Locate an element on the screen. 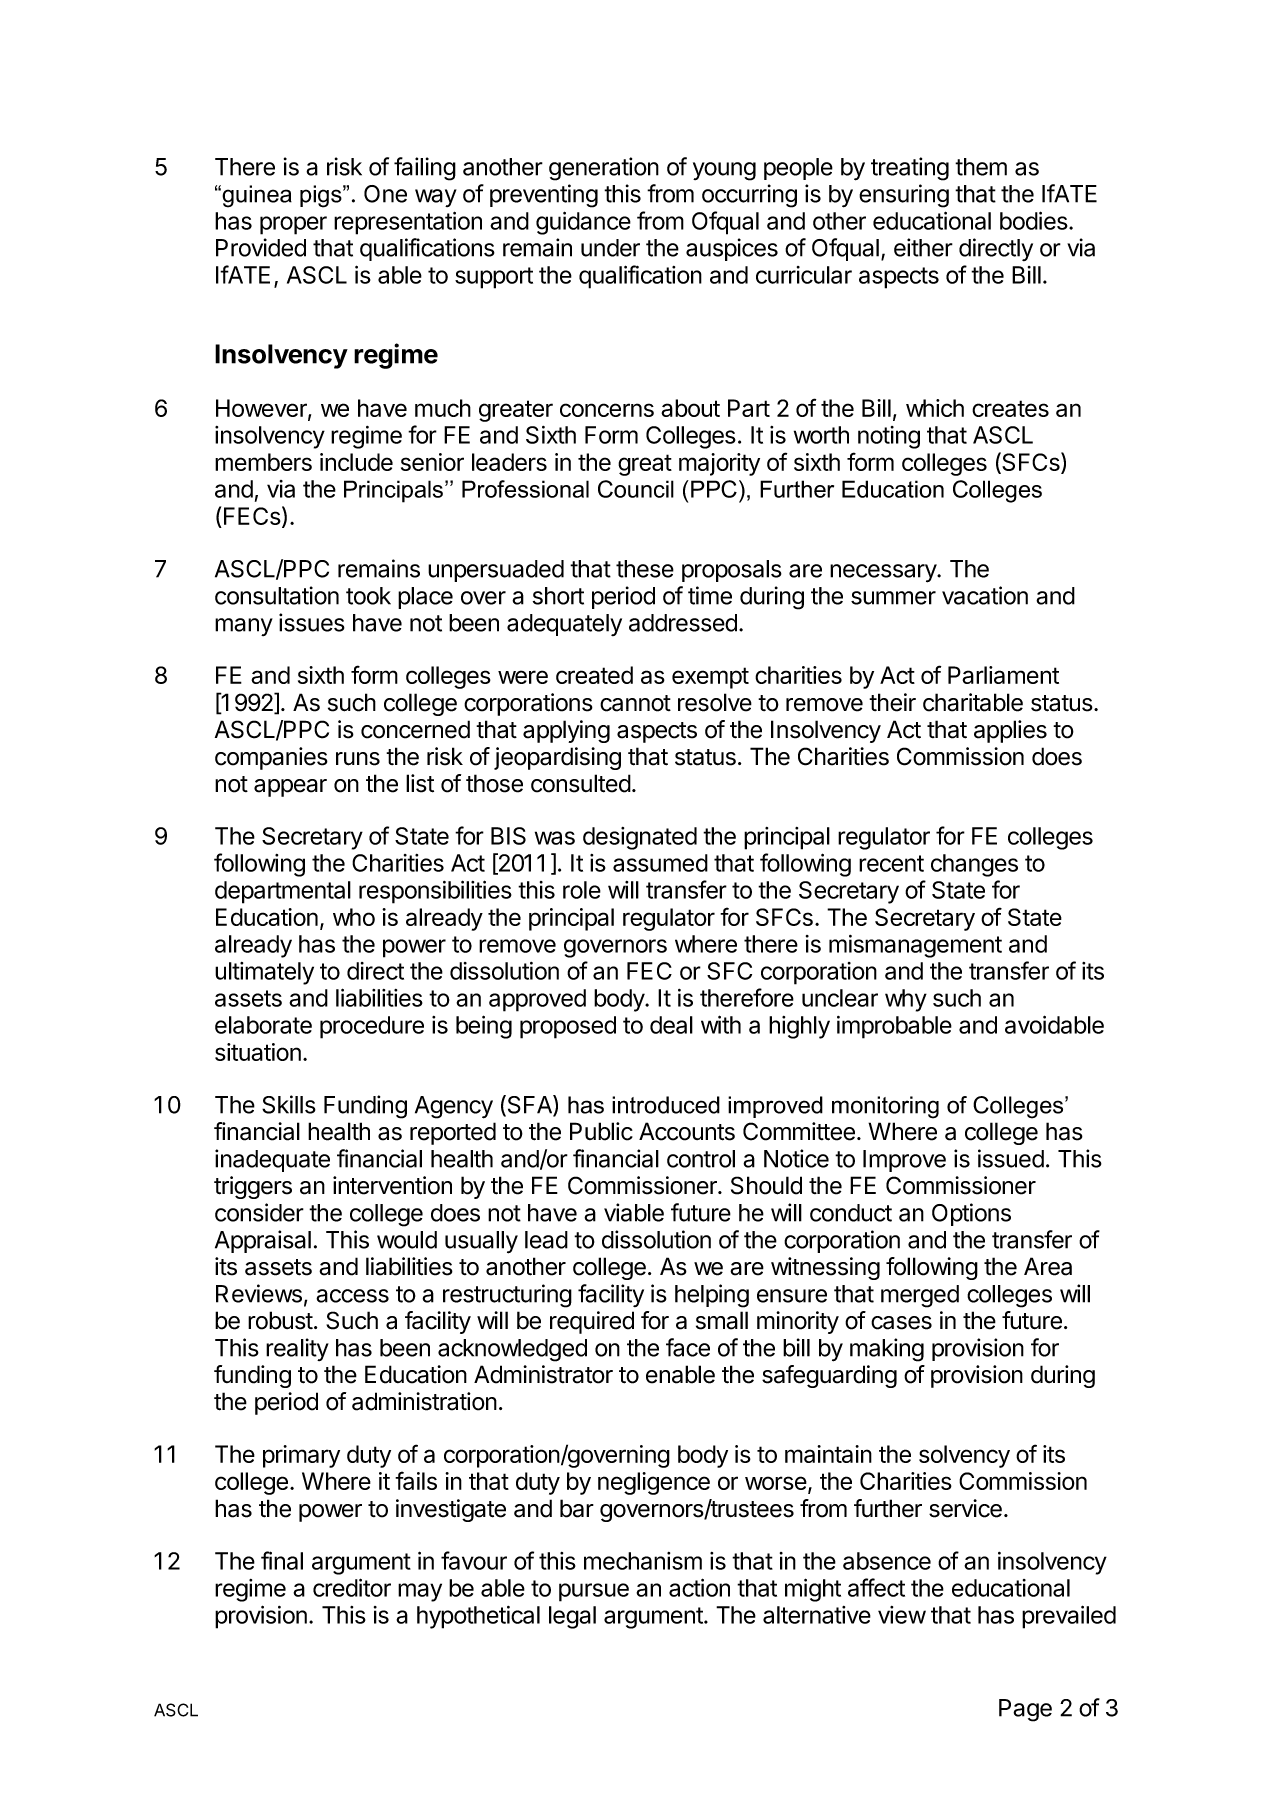 The image size is (1271, 1797). under is located at coordinates (610, 248).
